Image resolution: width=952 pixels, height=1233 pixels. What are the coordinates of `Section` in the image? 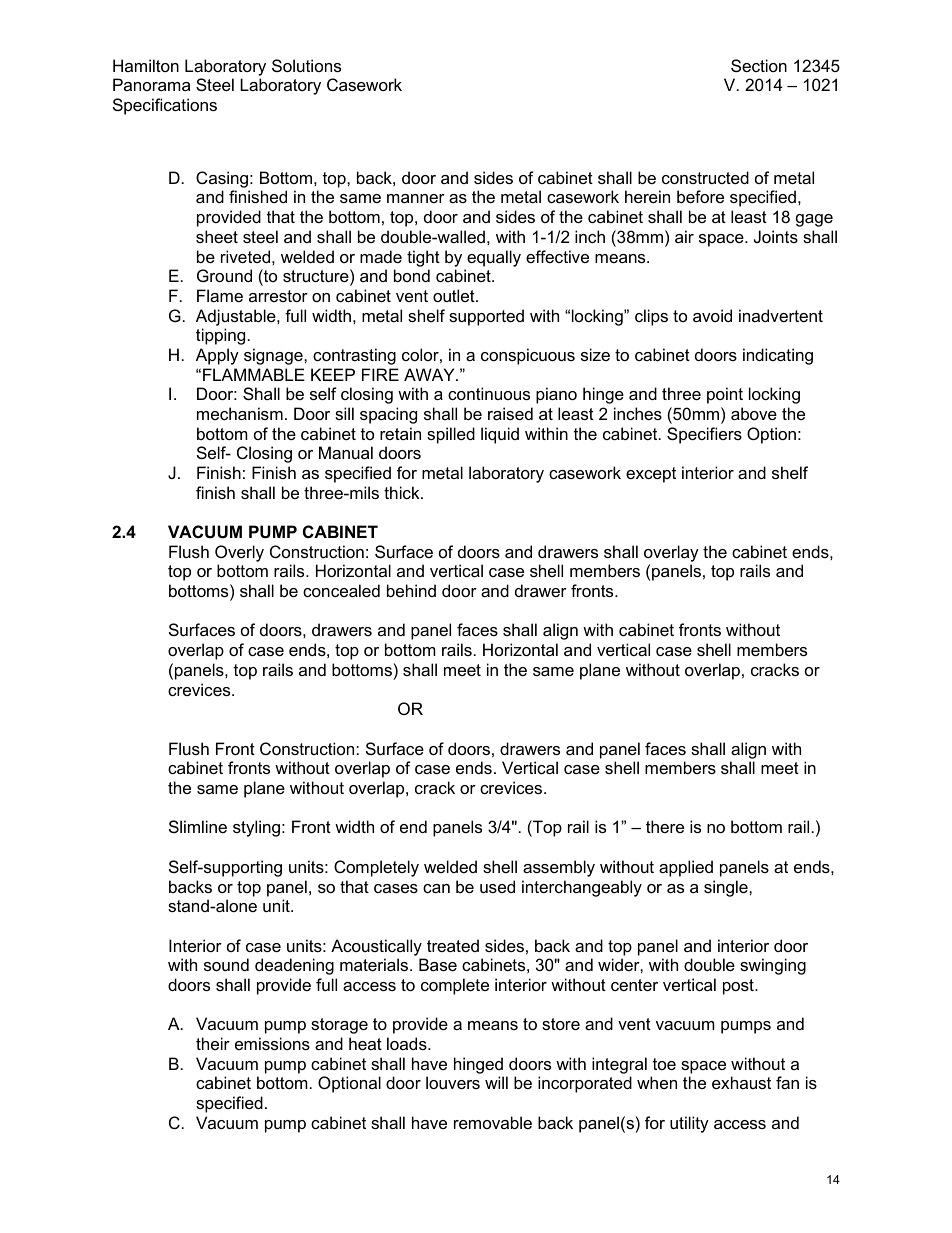 It's located at (759, 65).
